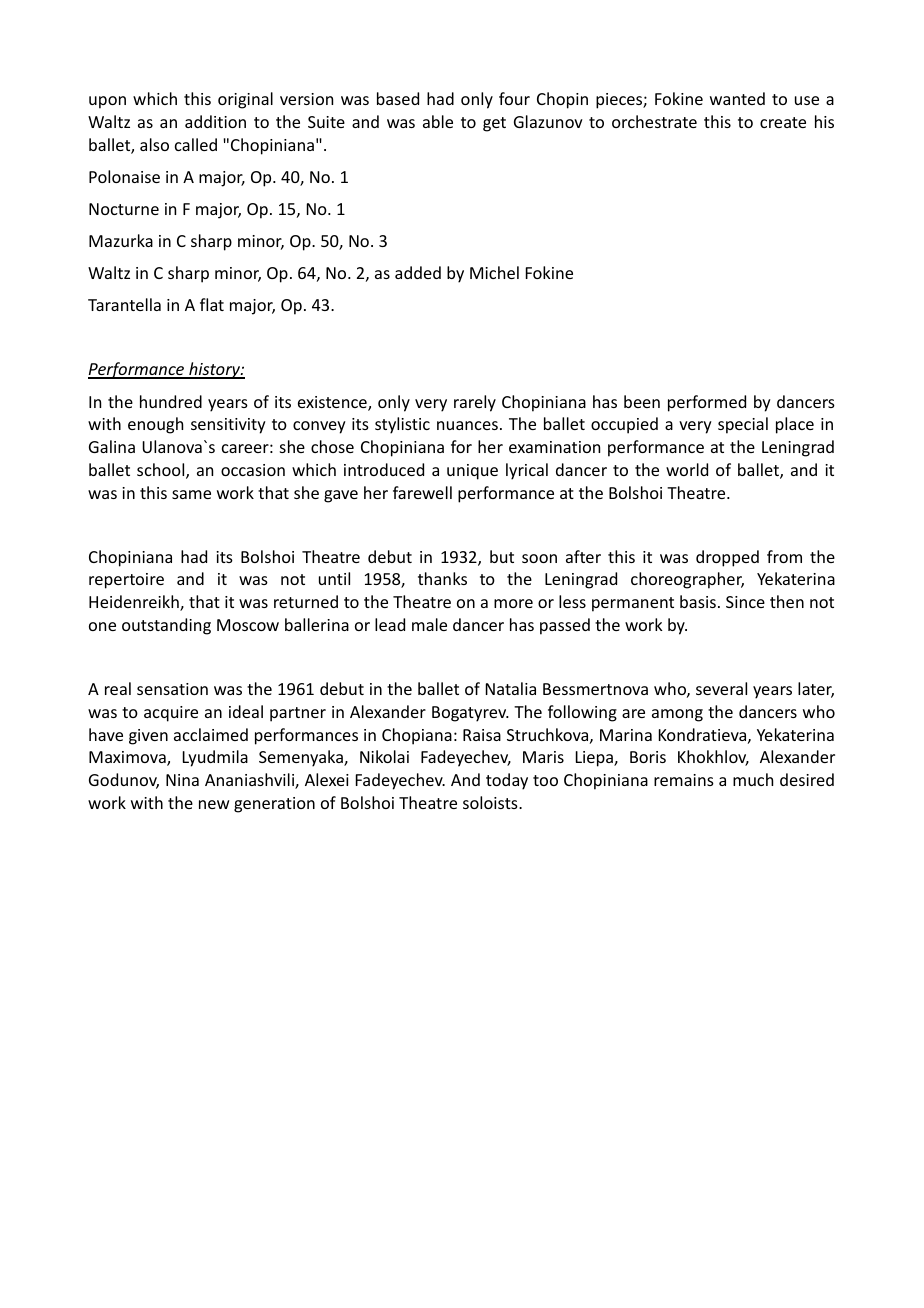 The image size is (924, 1308). What do you see at coordinates (687, 469) in the screenshot?
I see `world` at bounding box center [687, 469].
